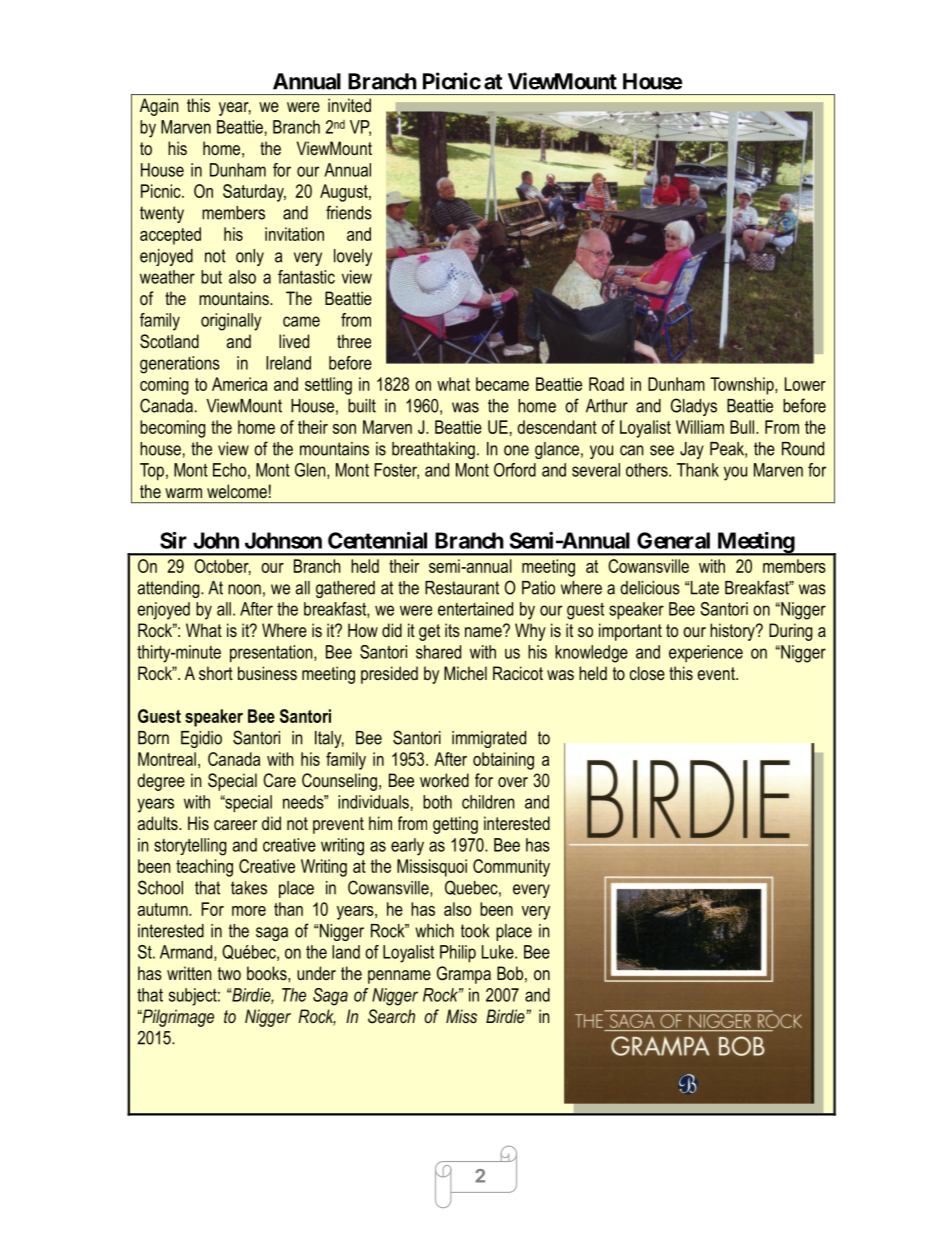 The height and width of the screenshot is (1233, 952). I want to click on noon, so click(244, 589).
